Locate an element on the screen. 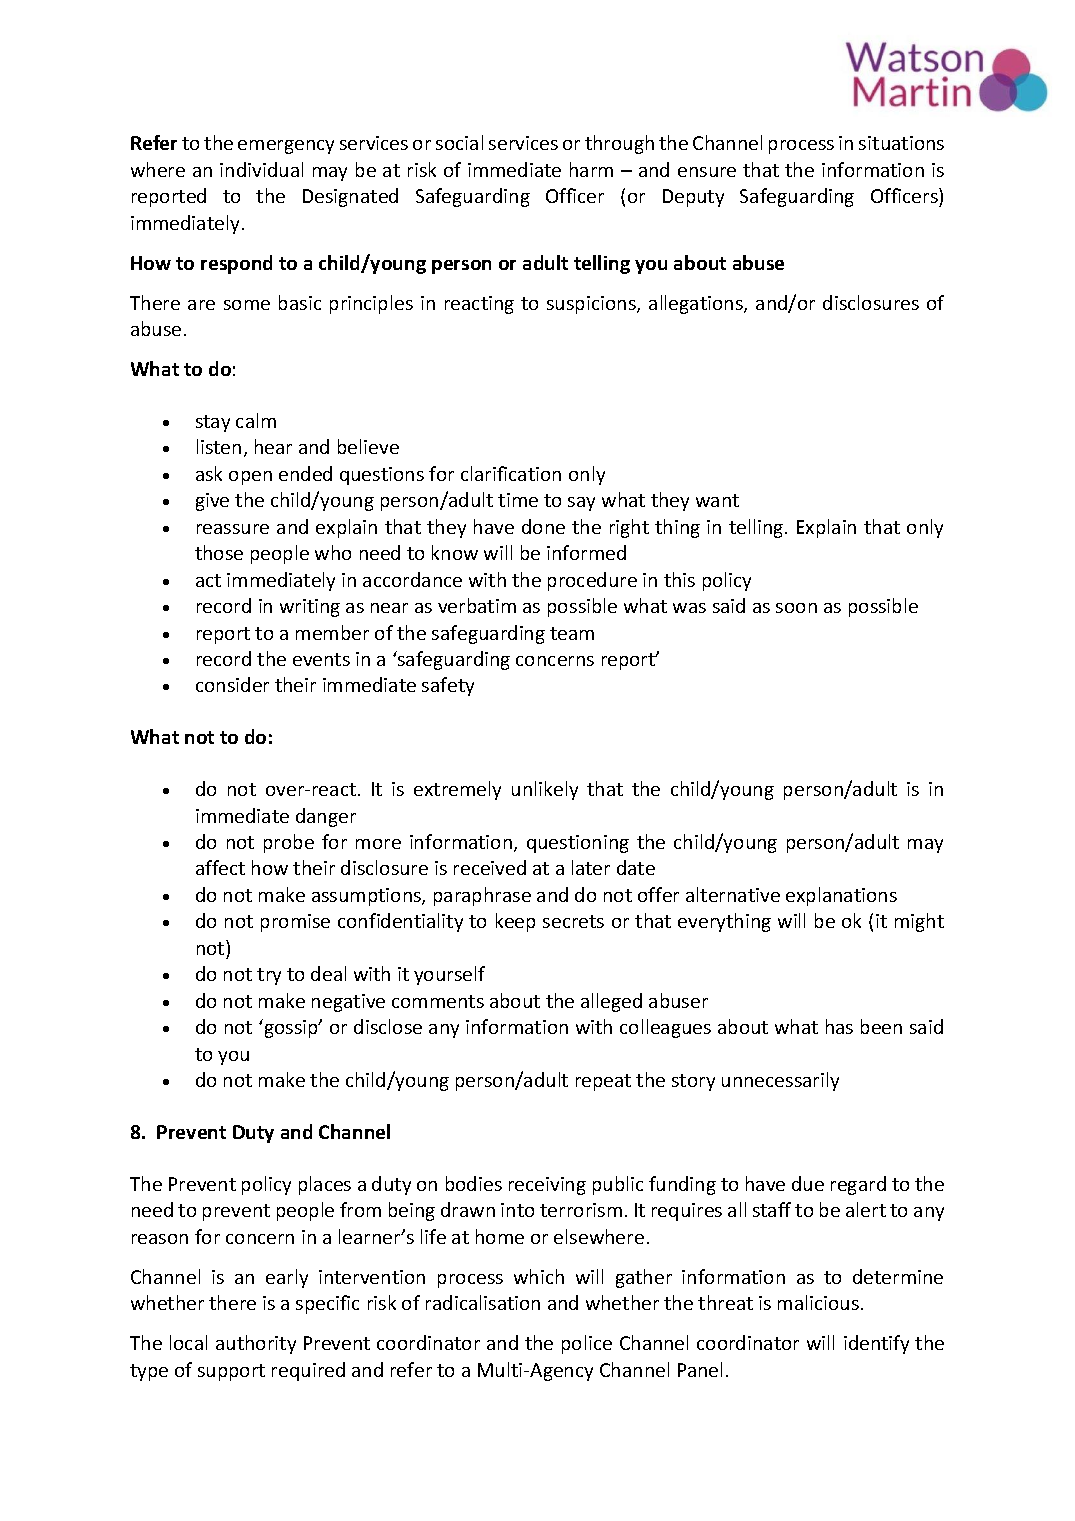  authority is located at coordinates (256, 1344).
